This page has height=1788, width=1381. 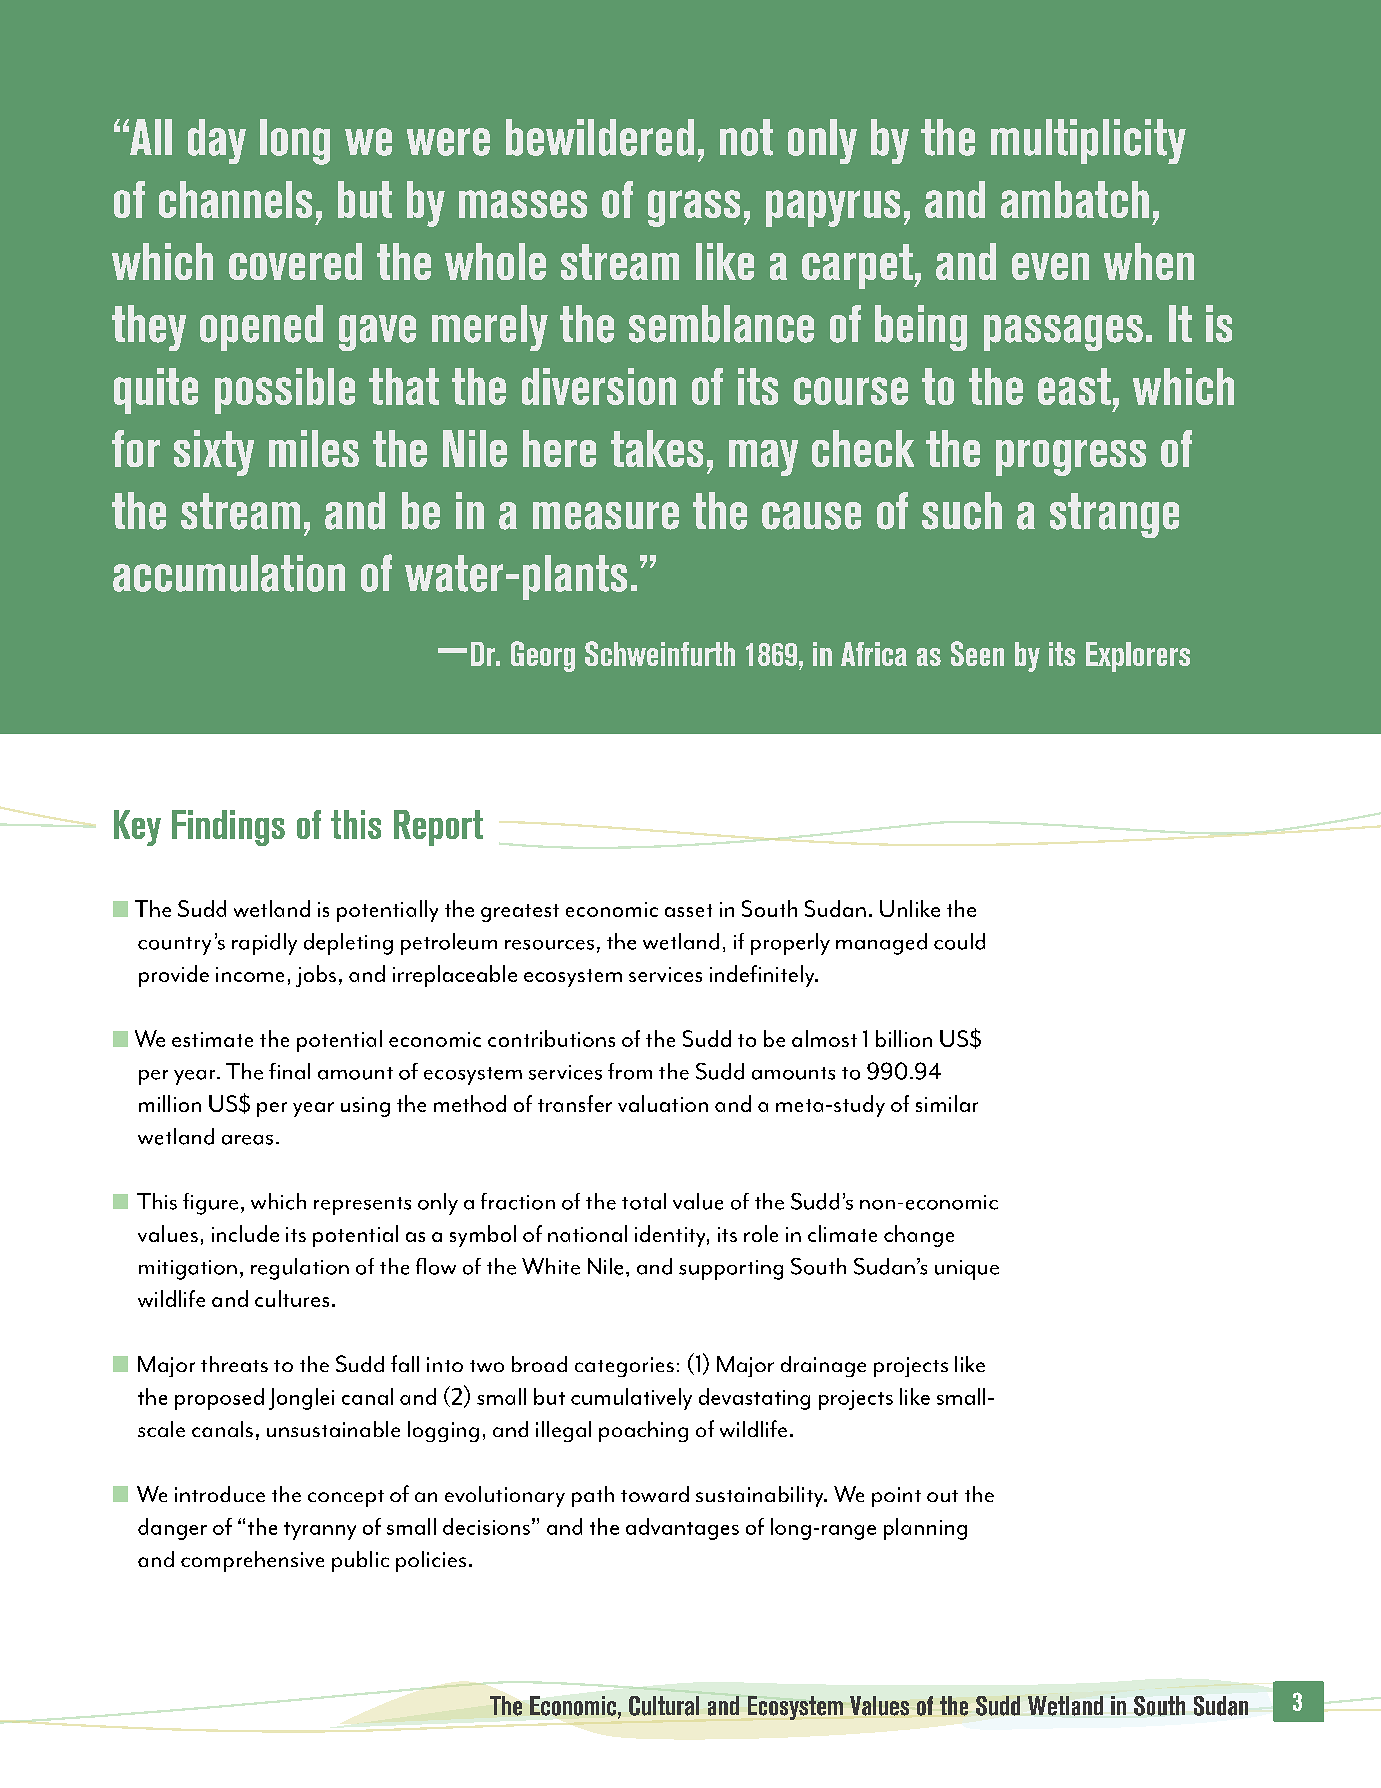 What do you see at coordinates (947, 1103) in the page?
I see `similar` at bounding box center [947, 1103].
